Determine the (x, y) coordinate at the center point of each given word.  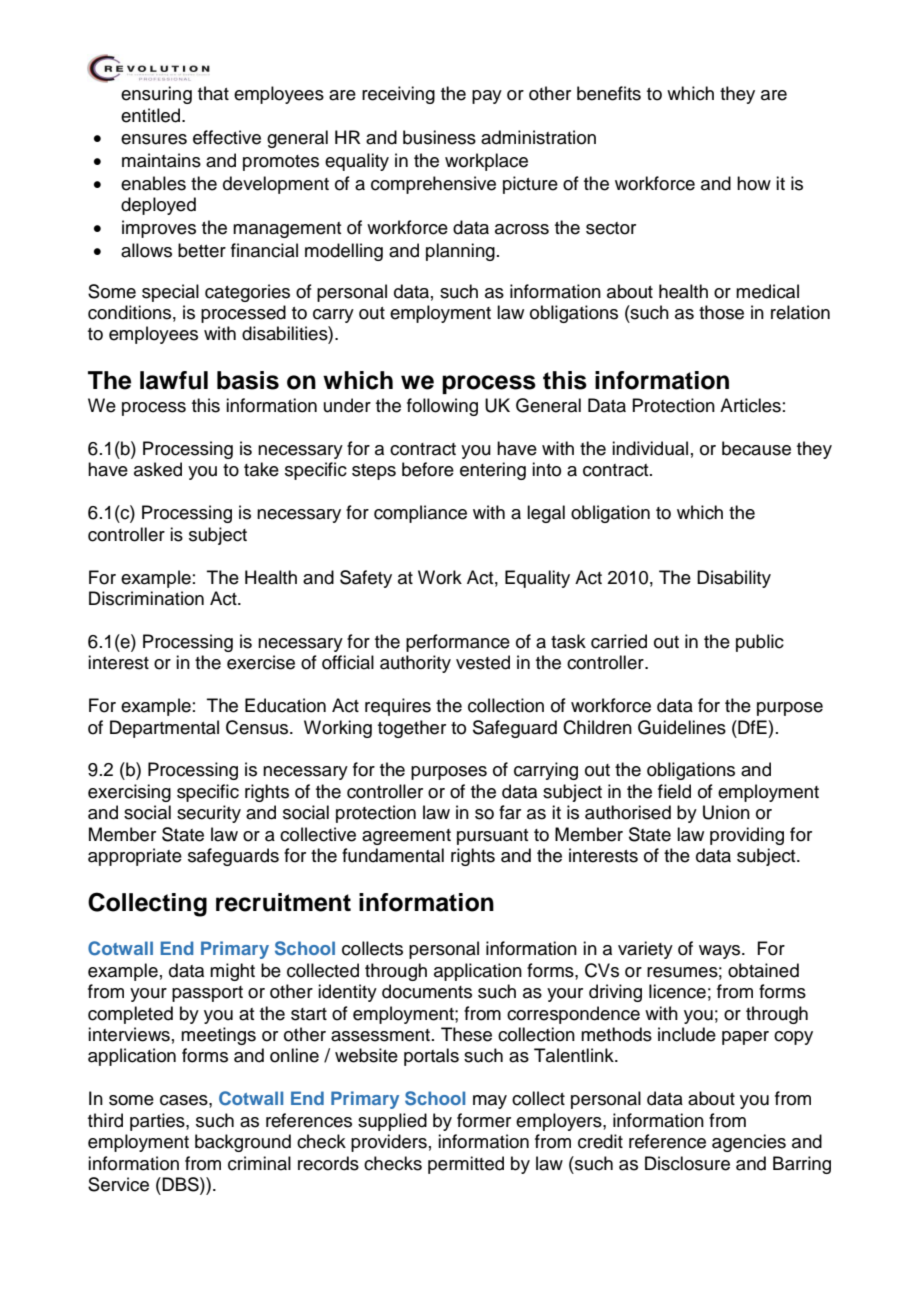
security (209, 814)
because (756, 448)
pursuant (492, 837)
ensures (154, 139)
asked (158, 469)
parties (158, 1122)
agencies (749, 1143)
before (428, 469)
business (439, 137)
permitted (466, 1165)
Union (726, 812)
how (754, 183)
